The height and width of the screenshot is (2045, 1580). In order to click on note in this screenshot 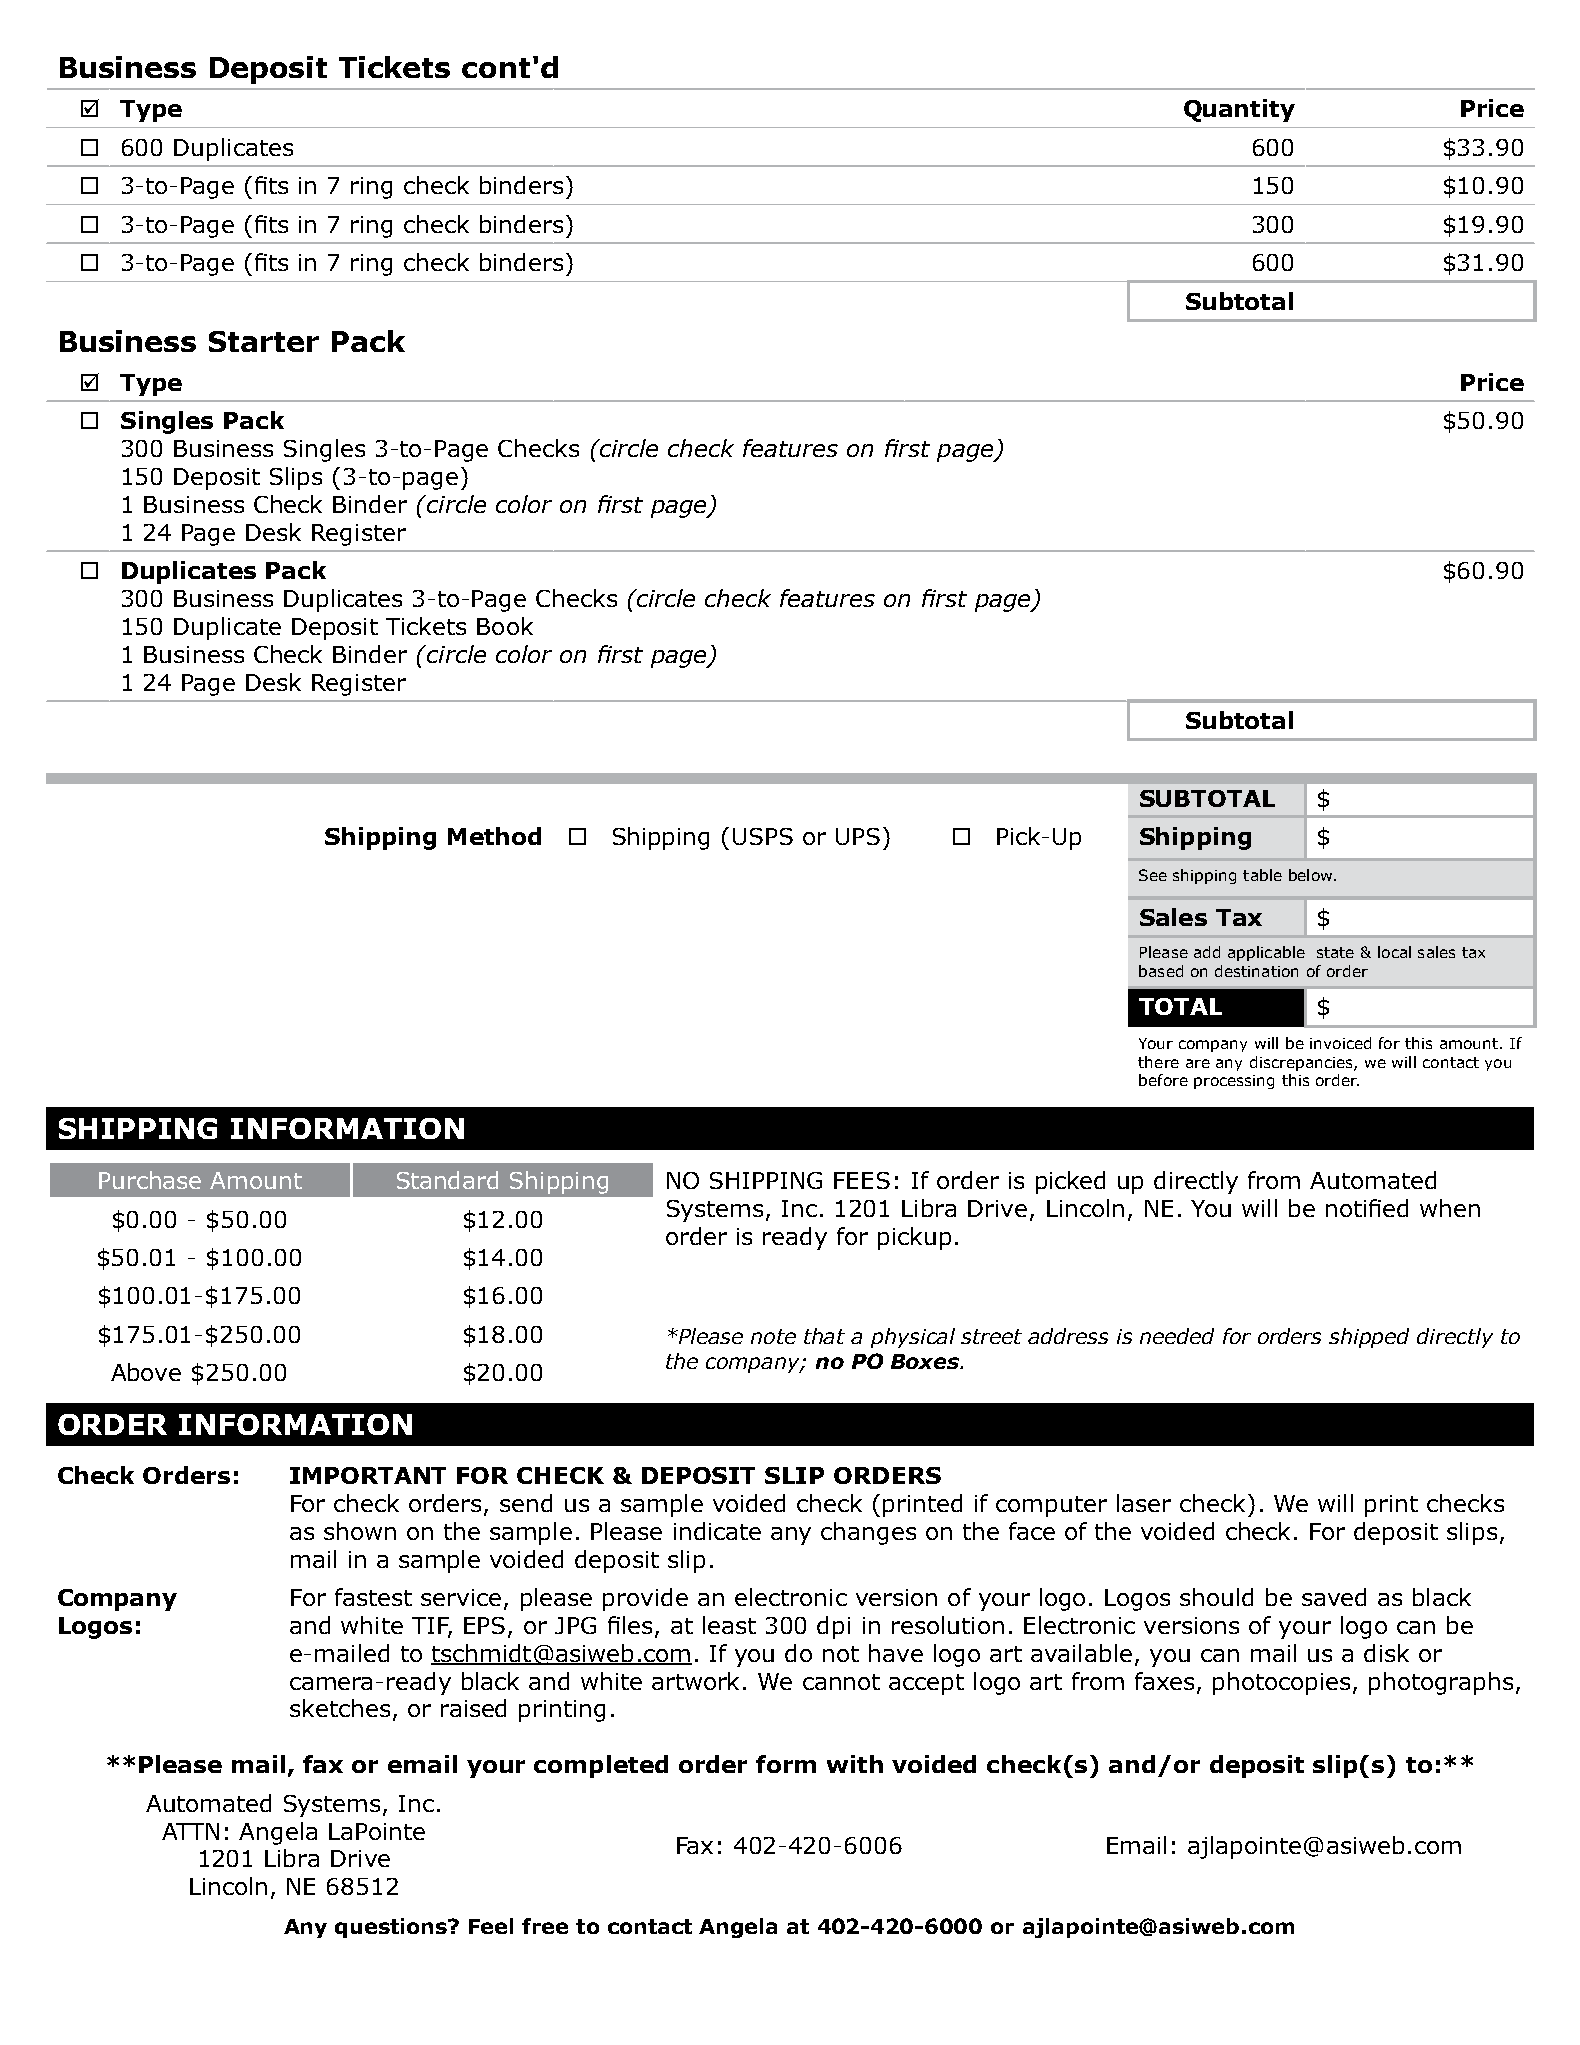, I will do `click(773, 1336)`.
